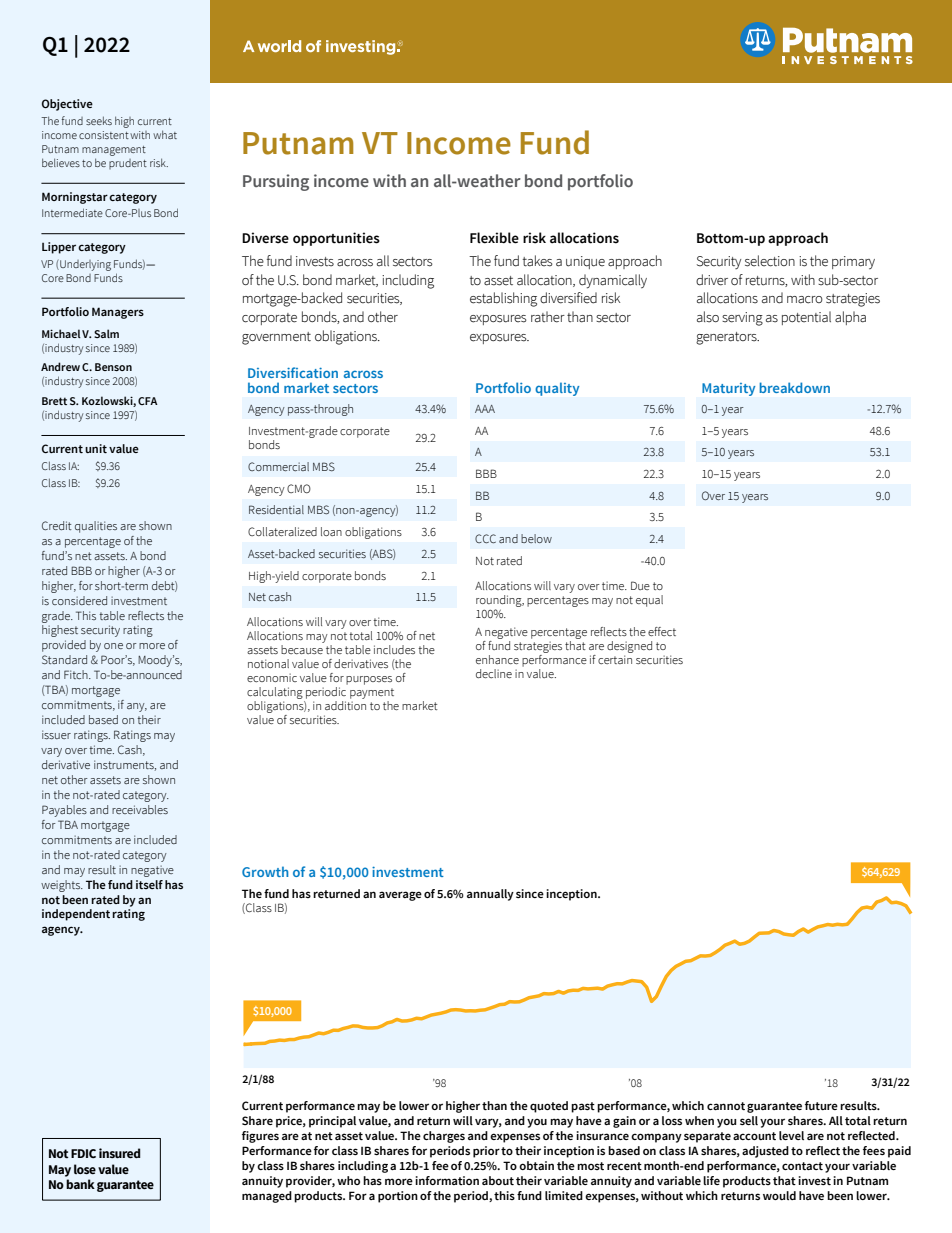 This screenshot has width=952, height=1233. What do you see at coordinates (486, 1152) in the screenshot?
I see `prior` at bounding box center [486, 1152].
